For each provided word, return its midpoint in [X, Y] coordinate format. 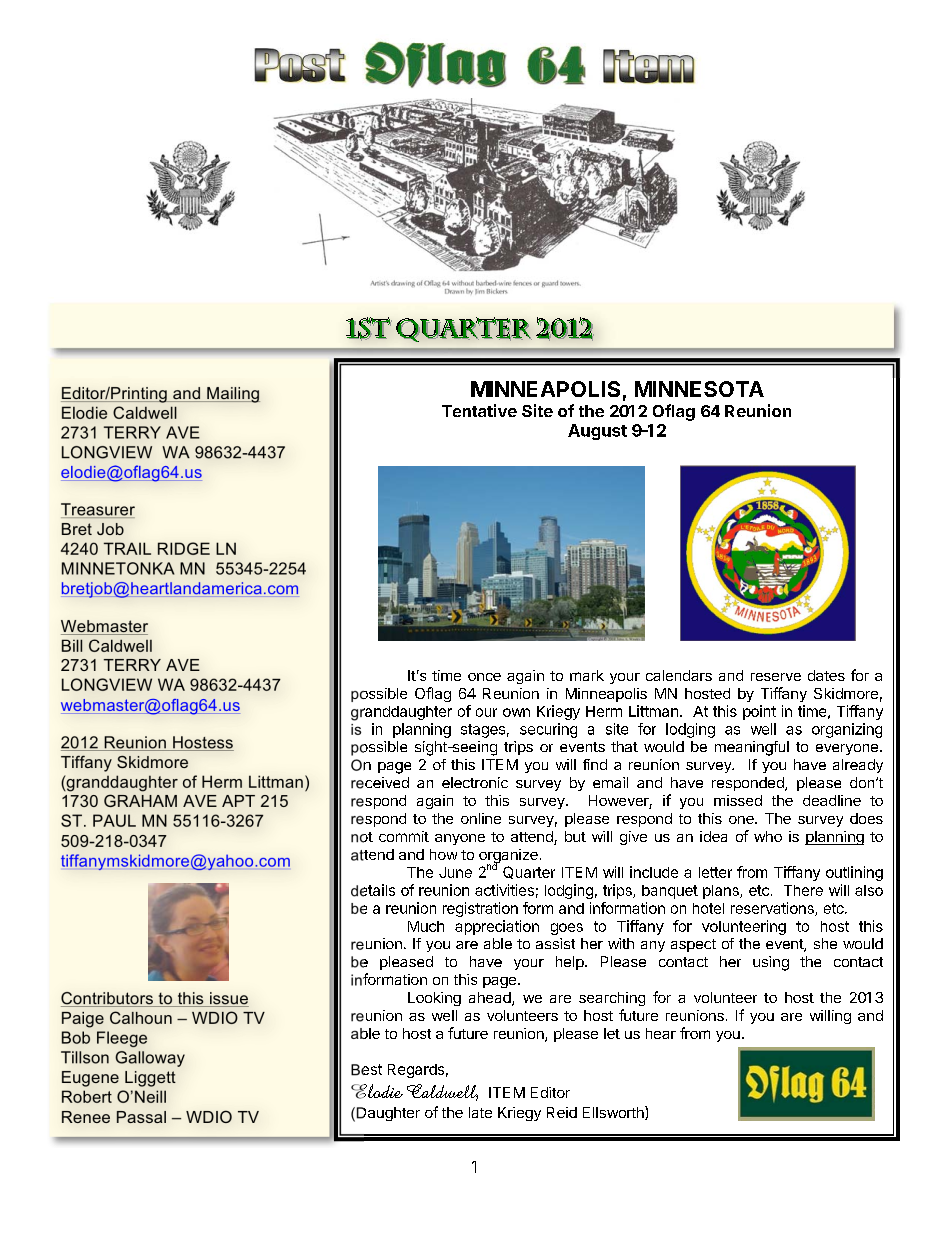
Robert [87, 1096]
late [480, 1112]
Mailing [232, 395]
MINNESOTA [699, 389]
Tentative [479, 410]
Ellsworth [614, 1113]
